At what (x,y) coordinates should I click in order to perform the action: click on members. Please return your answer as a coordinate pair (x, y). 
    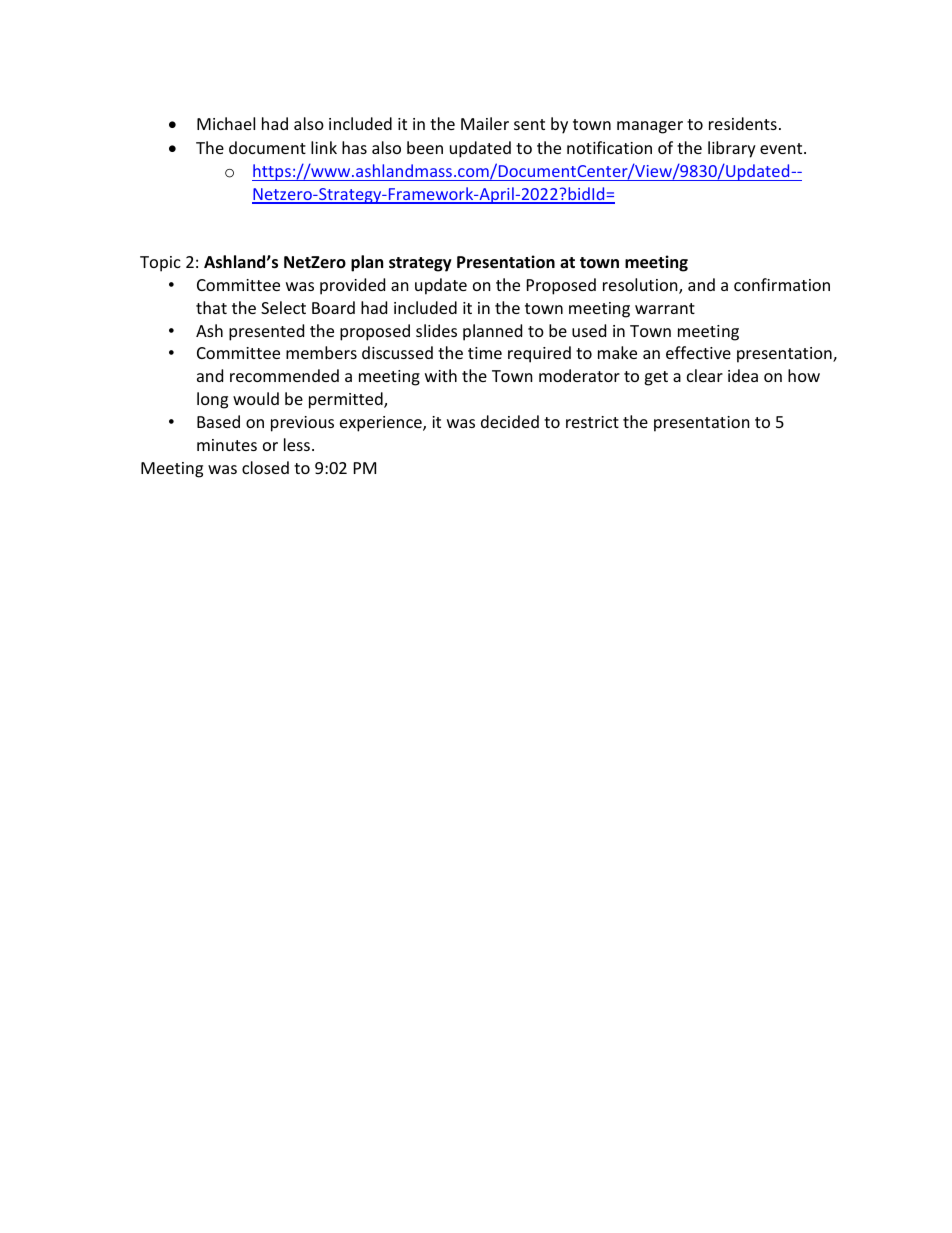
    Looking at the image, I should click on (321, 352).
